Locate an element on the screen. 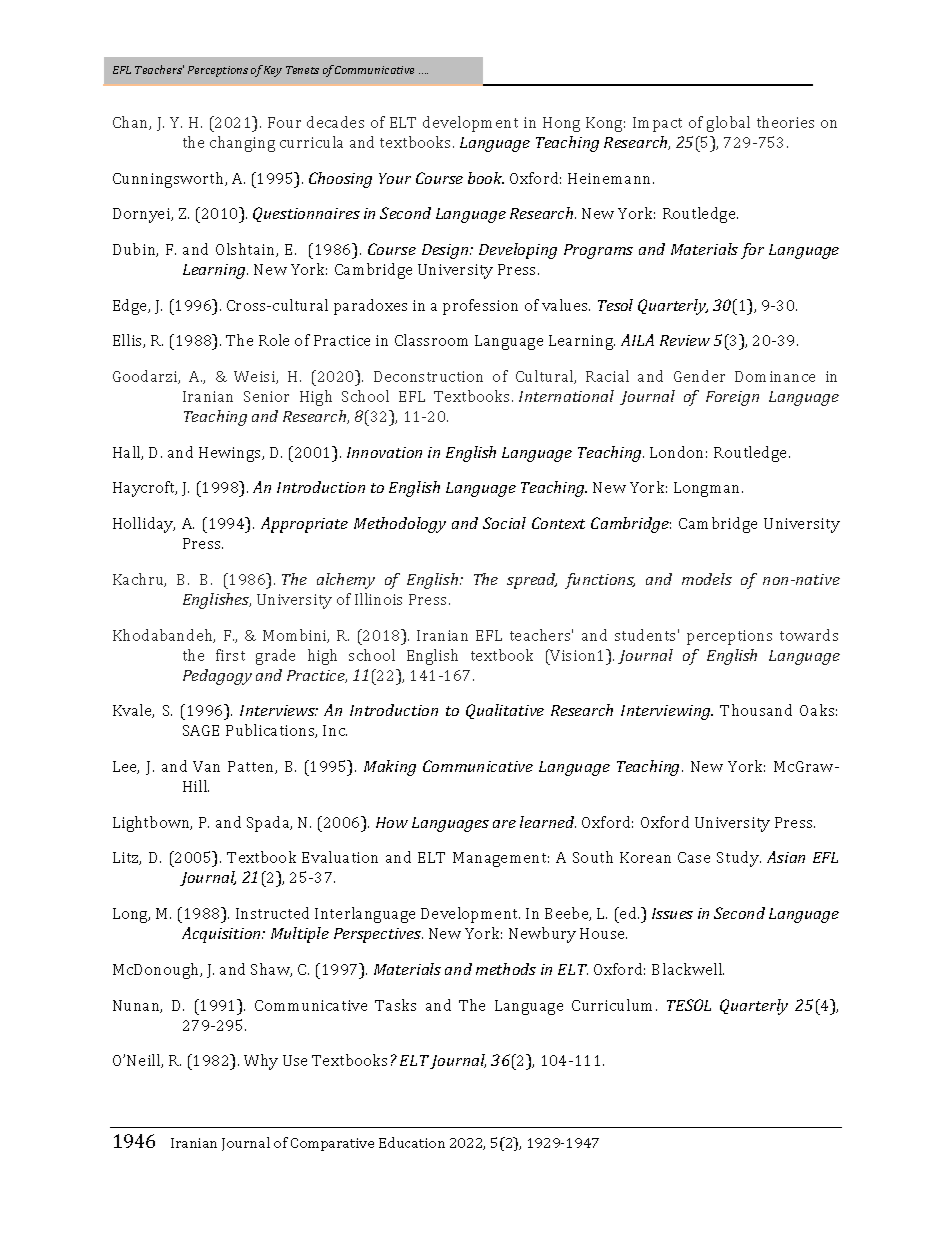  models is located at coordinates (707, 579).
